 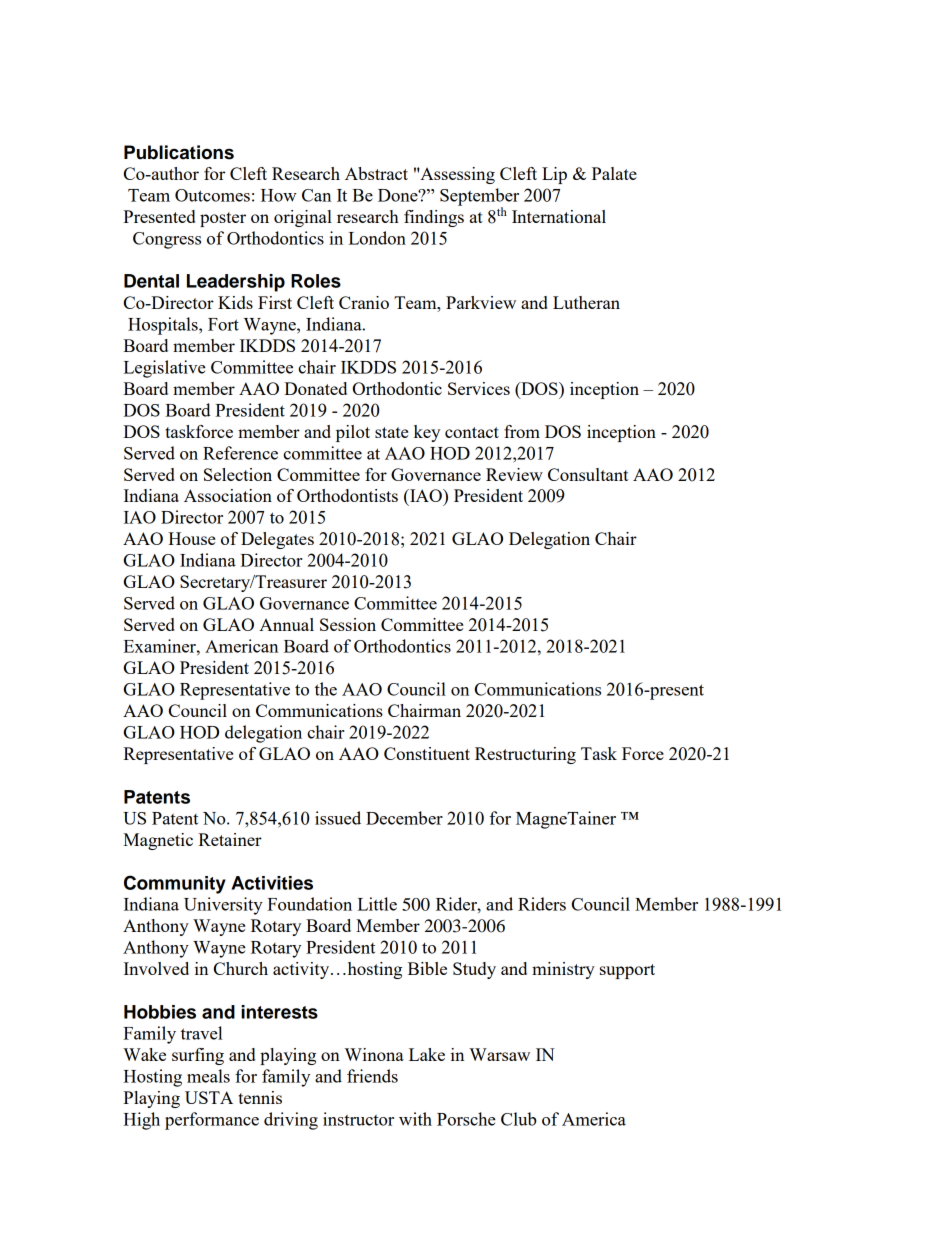 I want to click on Lip, so click(x=554, y=175).
